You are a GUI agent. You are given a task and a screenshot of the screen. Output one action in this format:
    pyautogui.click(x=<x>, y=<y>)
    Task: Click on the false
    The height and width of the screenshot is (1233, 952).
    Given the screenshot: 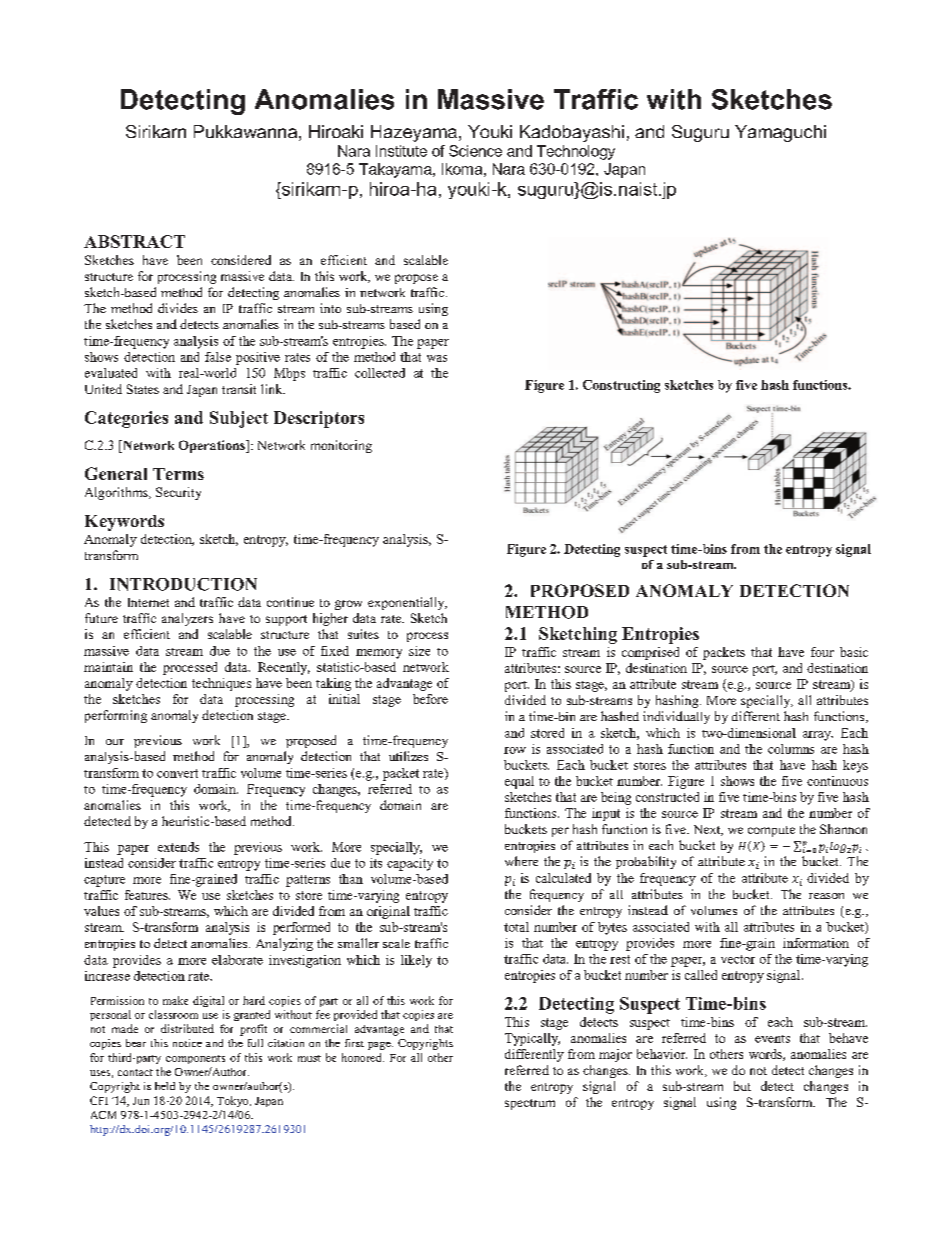 What is the action you would take?
    pyautogui.click(x=218, y=357)
